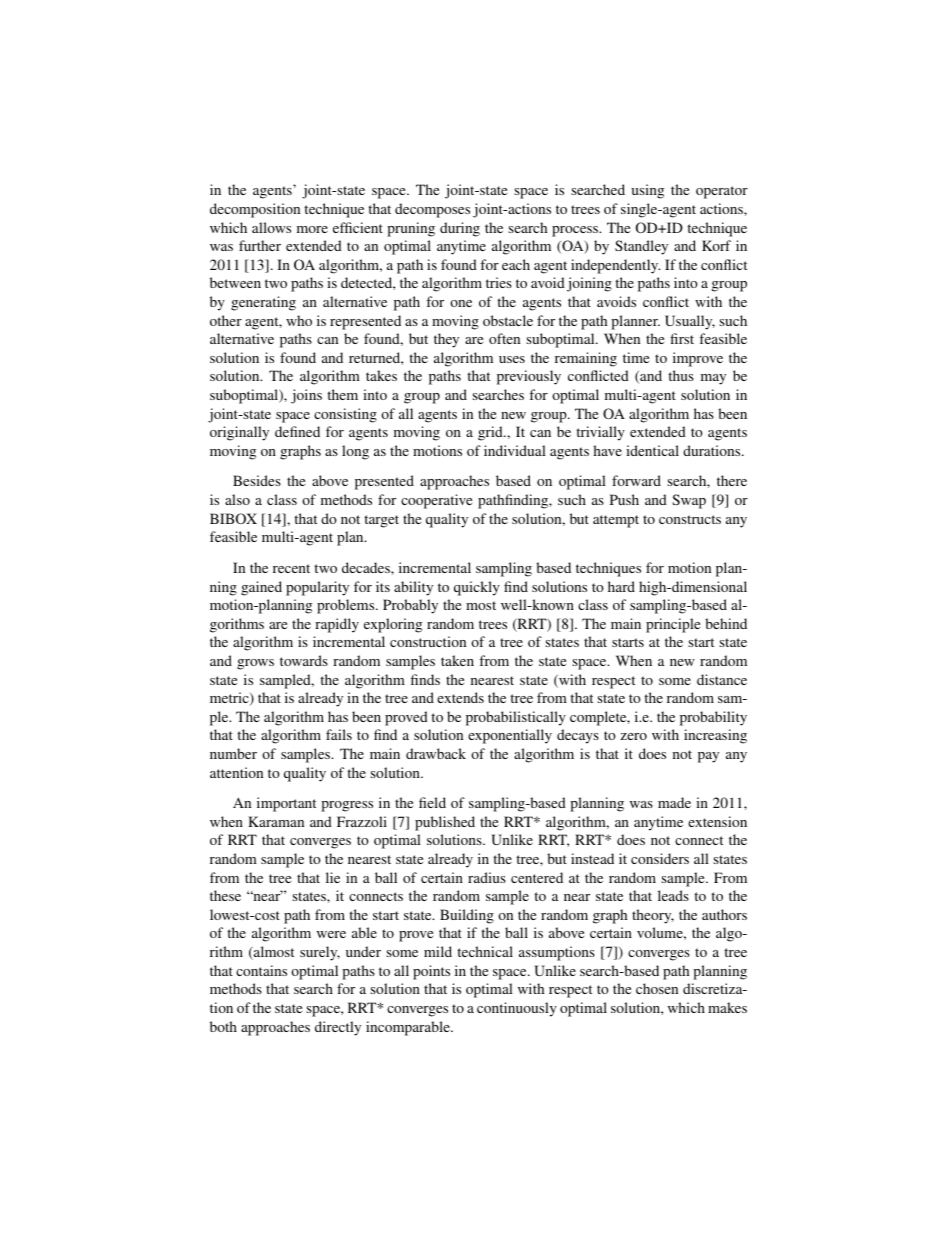 This document has width=952, height=1233. I want to click on quickly, so click(477, 588).
